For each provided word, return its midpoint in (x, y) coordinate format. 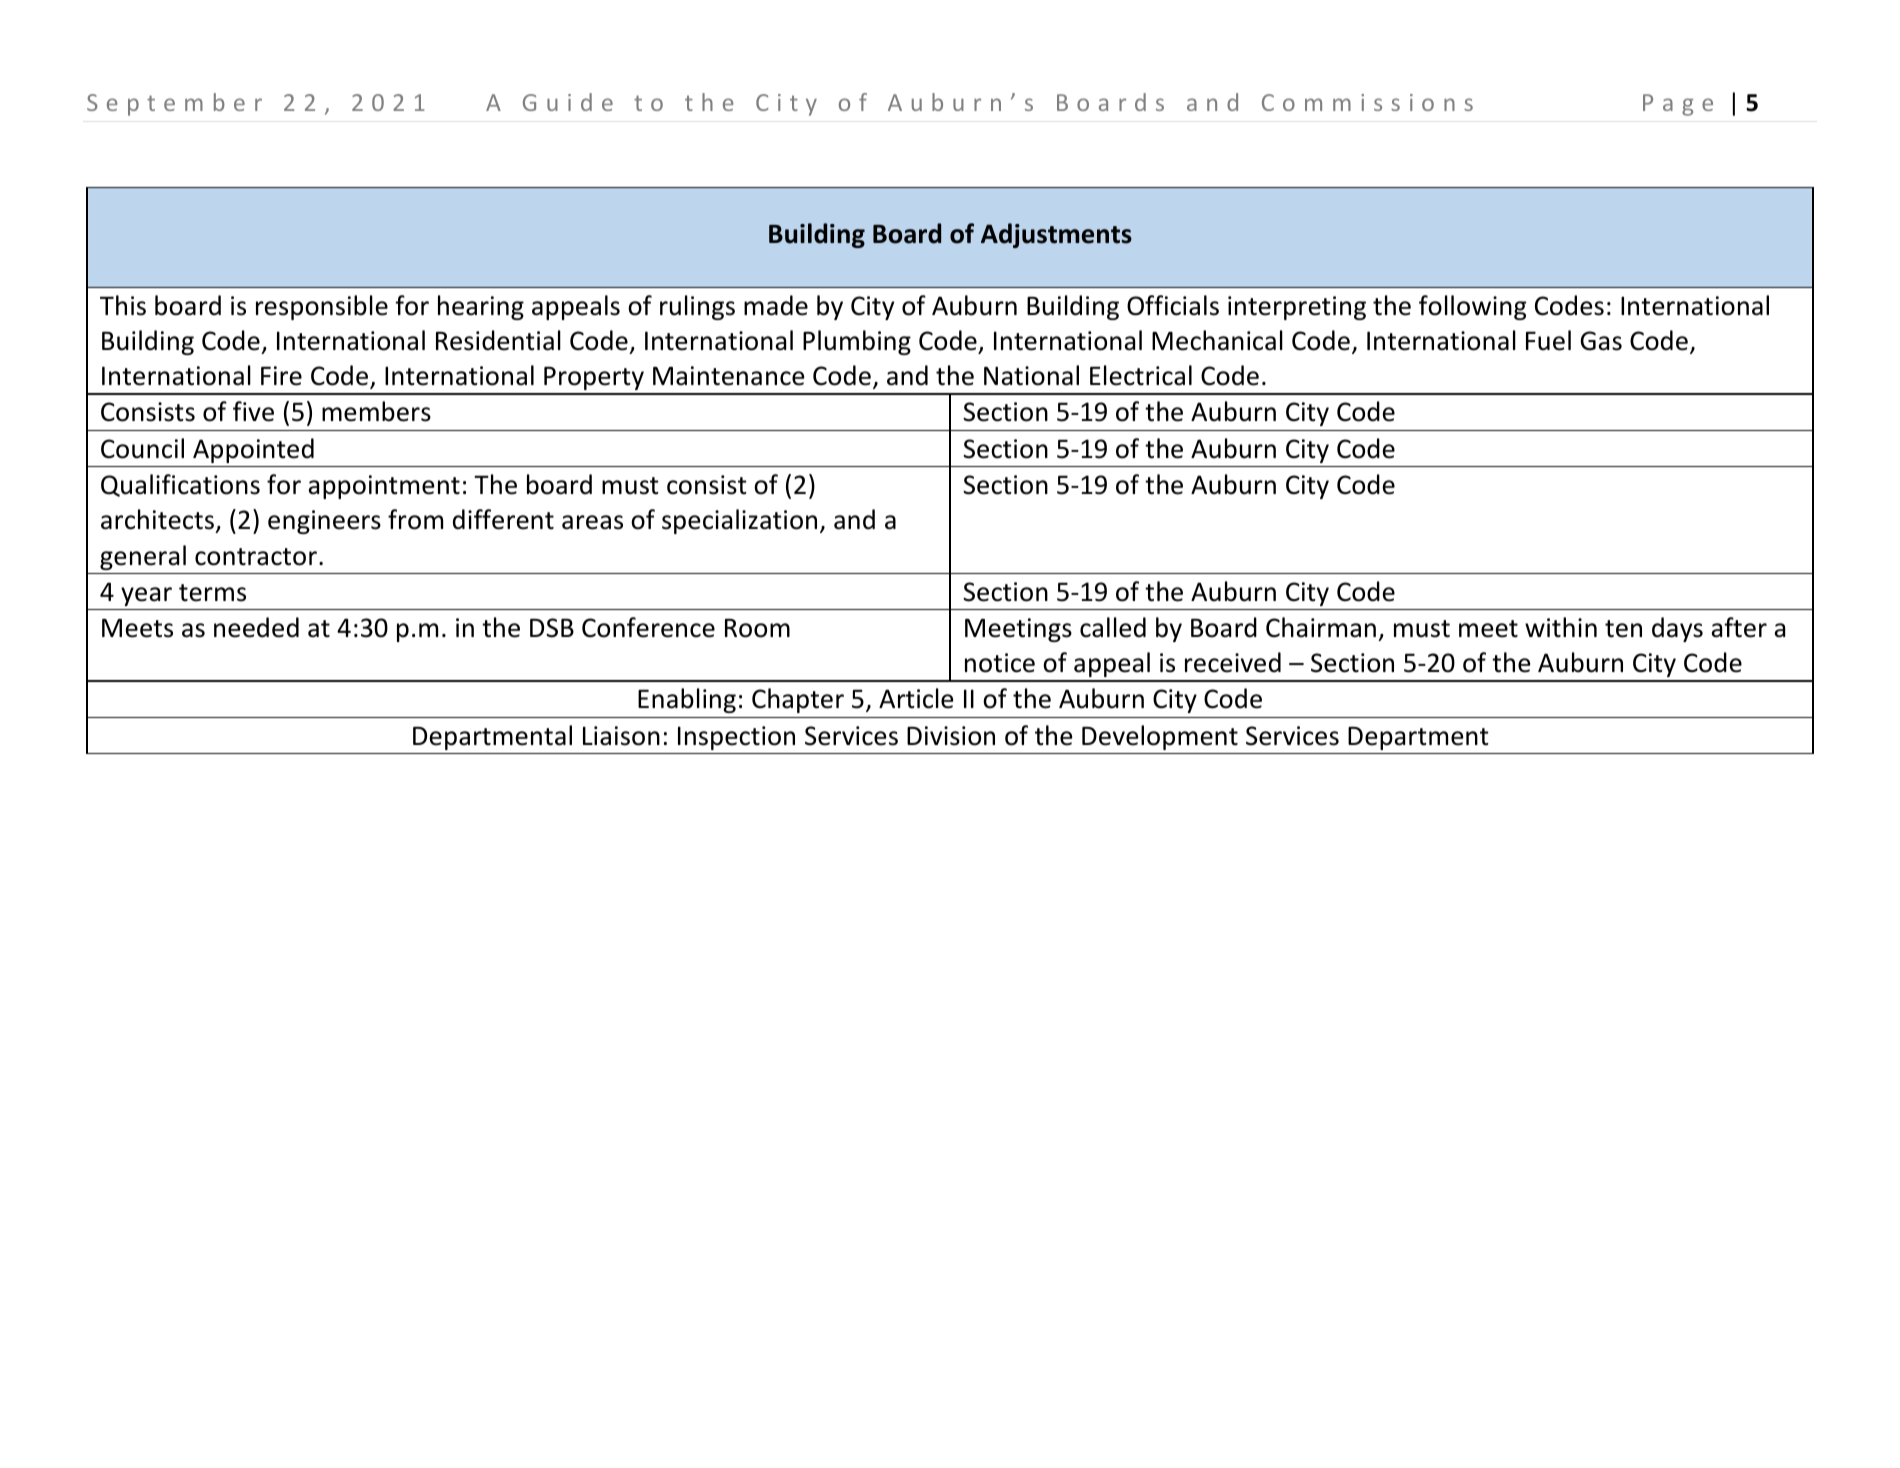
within (1561, 627)
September (174, 104)
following (1472, 307)
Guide (568, 102)
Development (1160, 737)
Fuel (1548, 340)
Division (951, 736)
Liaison (621, 736)
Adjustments (1056, 235)
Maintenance (729, 376)
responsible (322, 307)
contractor (256, 557)
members (376, 411)
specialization (739, 521)
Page (1678, 105)
